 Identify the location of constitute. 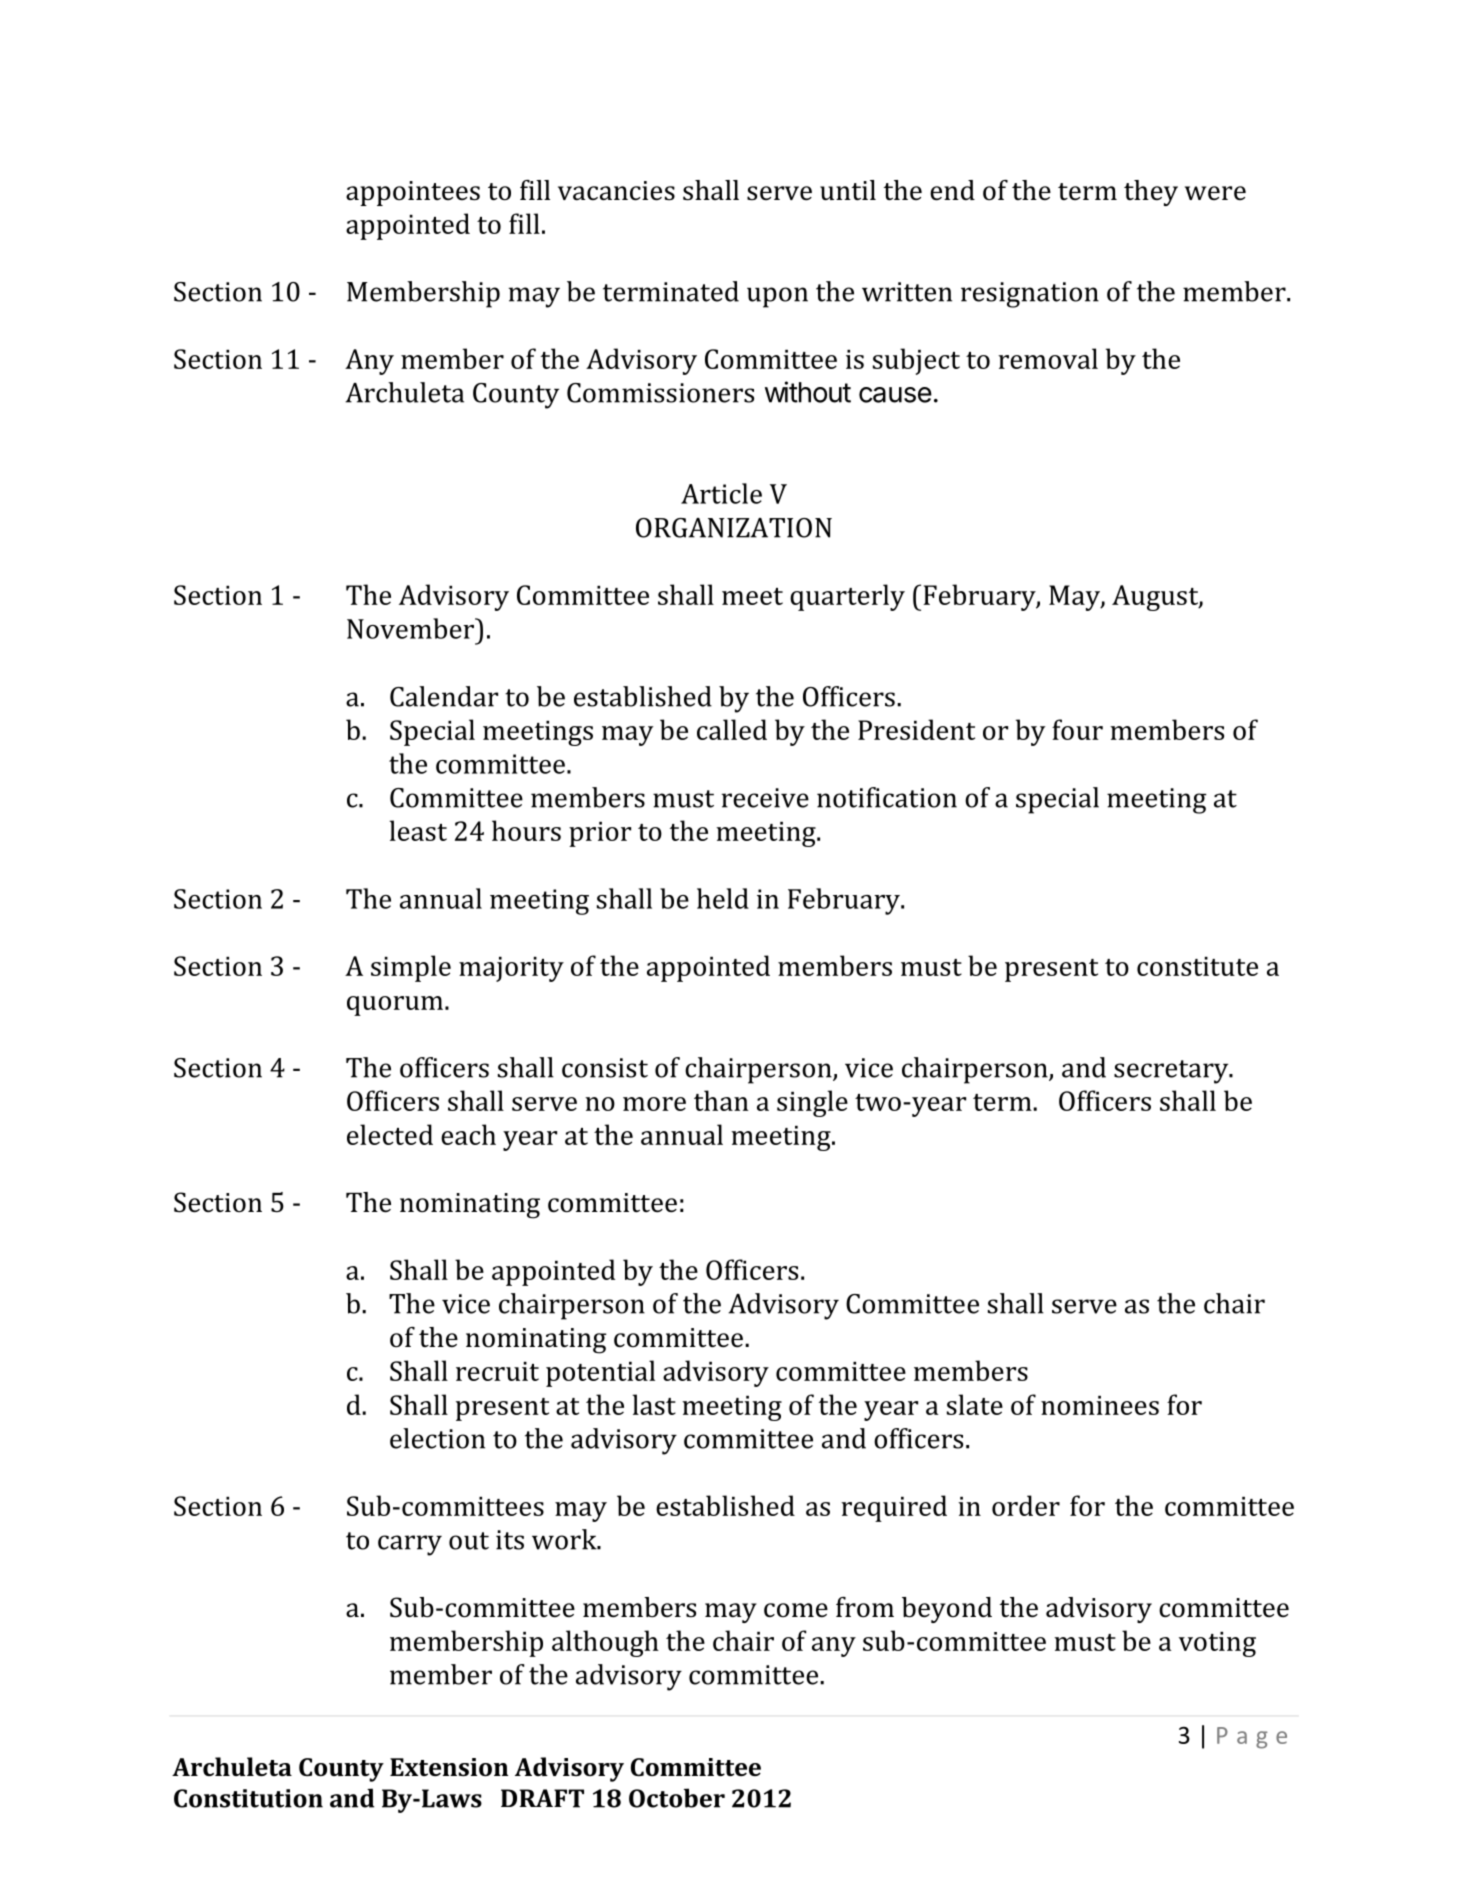
(1197, 966).
